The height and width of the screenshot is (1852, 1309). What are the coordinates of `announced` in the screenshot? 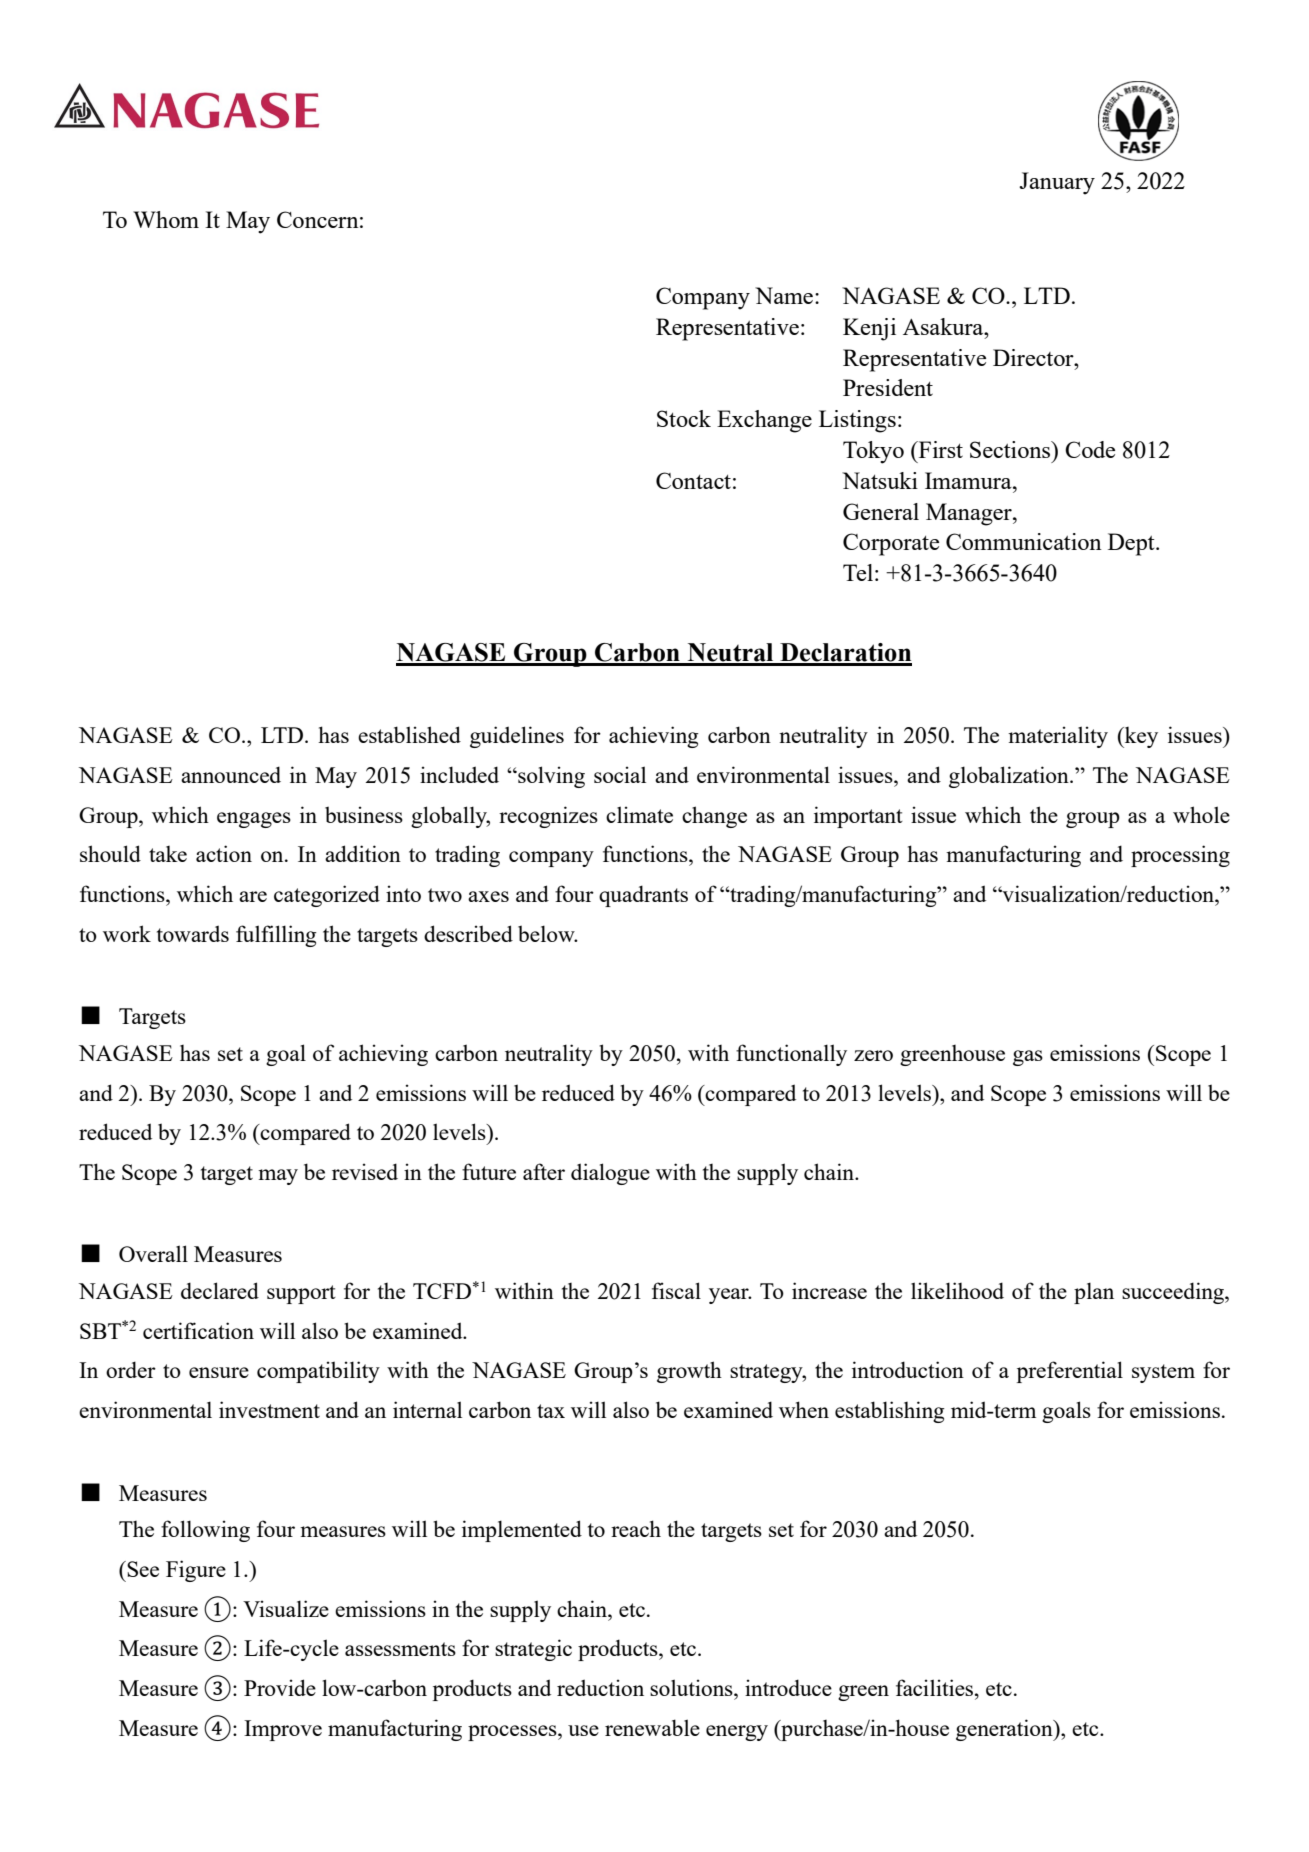 It's located at (231, 774).
